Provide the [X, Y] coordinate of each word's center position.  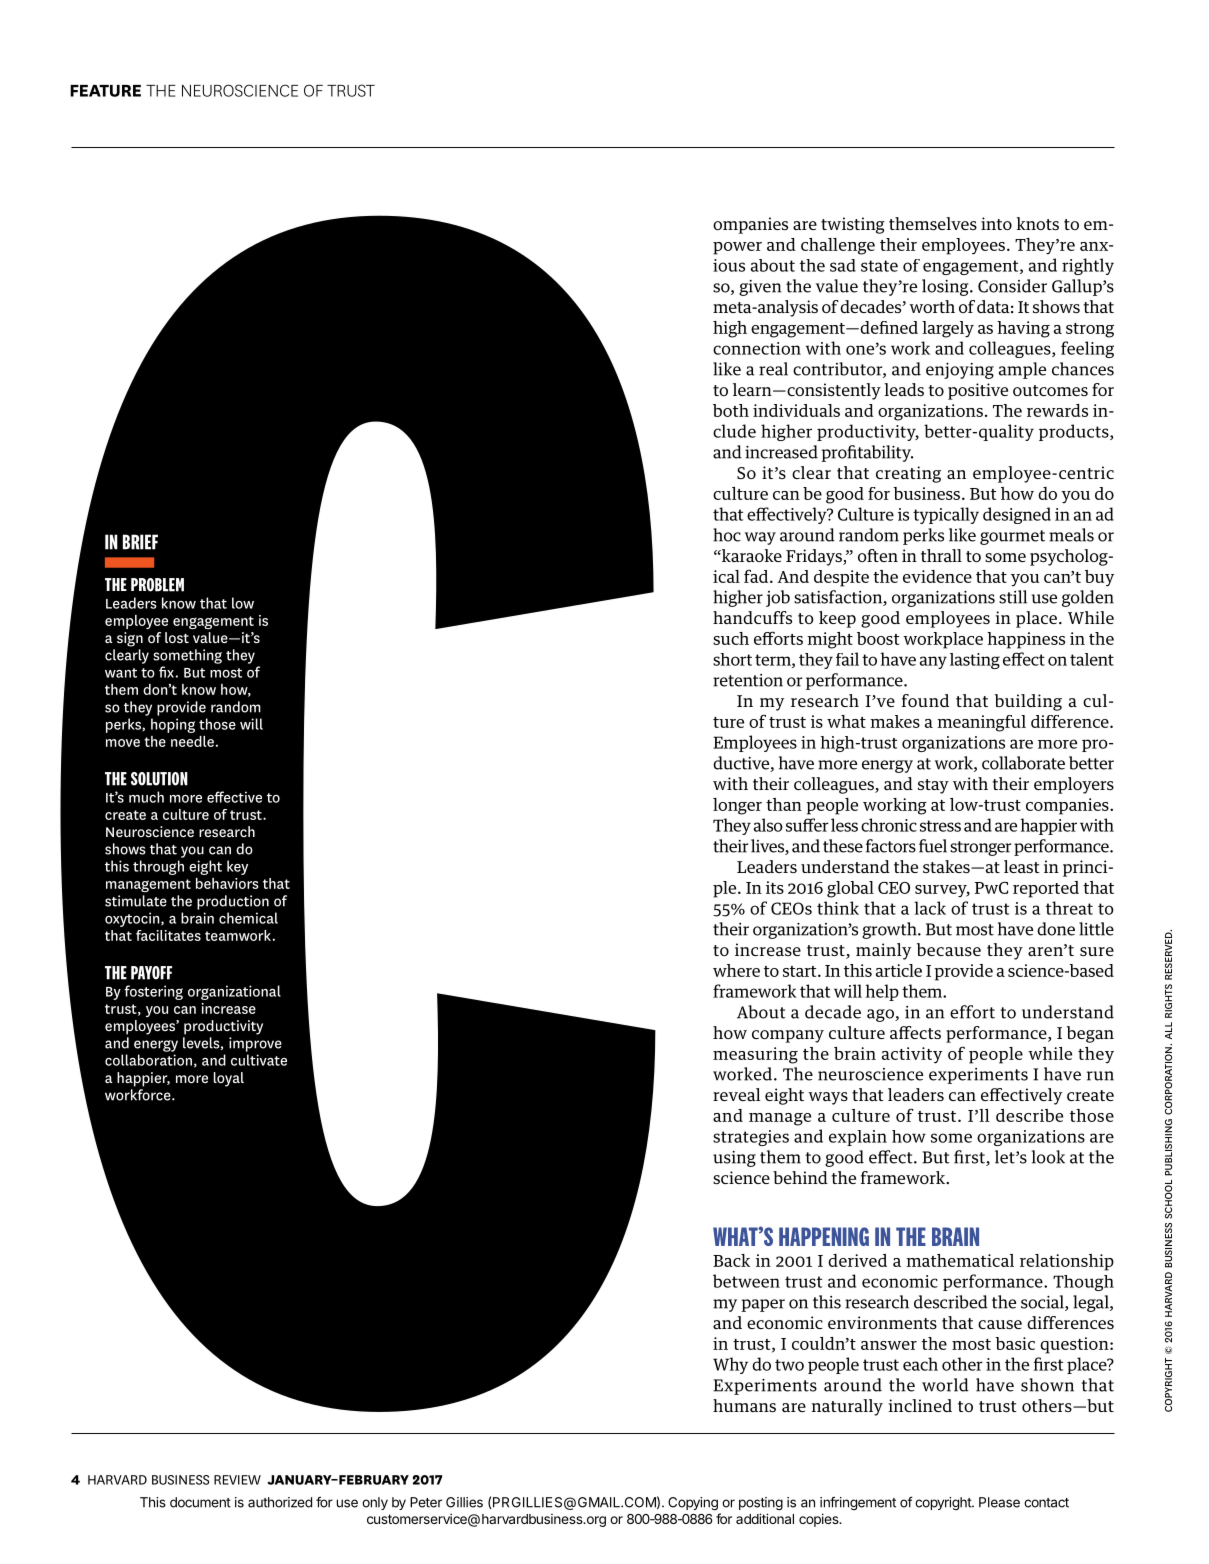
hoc [727, 535]
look [1048, 1157]
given [760, 288]
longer [737, 806]
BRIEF [140, 542]
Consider [1012, 286]
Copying [693, 1503]
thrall [941, 555]
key [237, 867]
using [734, 1159]
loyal [229, 1079]
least [1022, 867]
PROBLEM [157, 585]
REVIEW [237, 1480]
